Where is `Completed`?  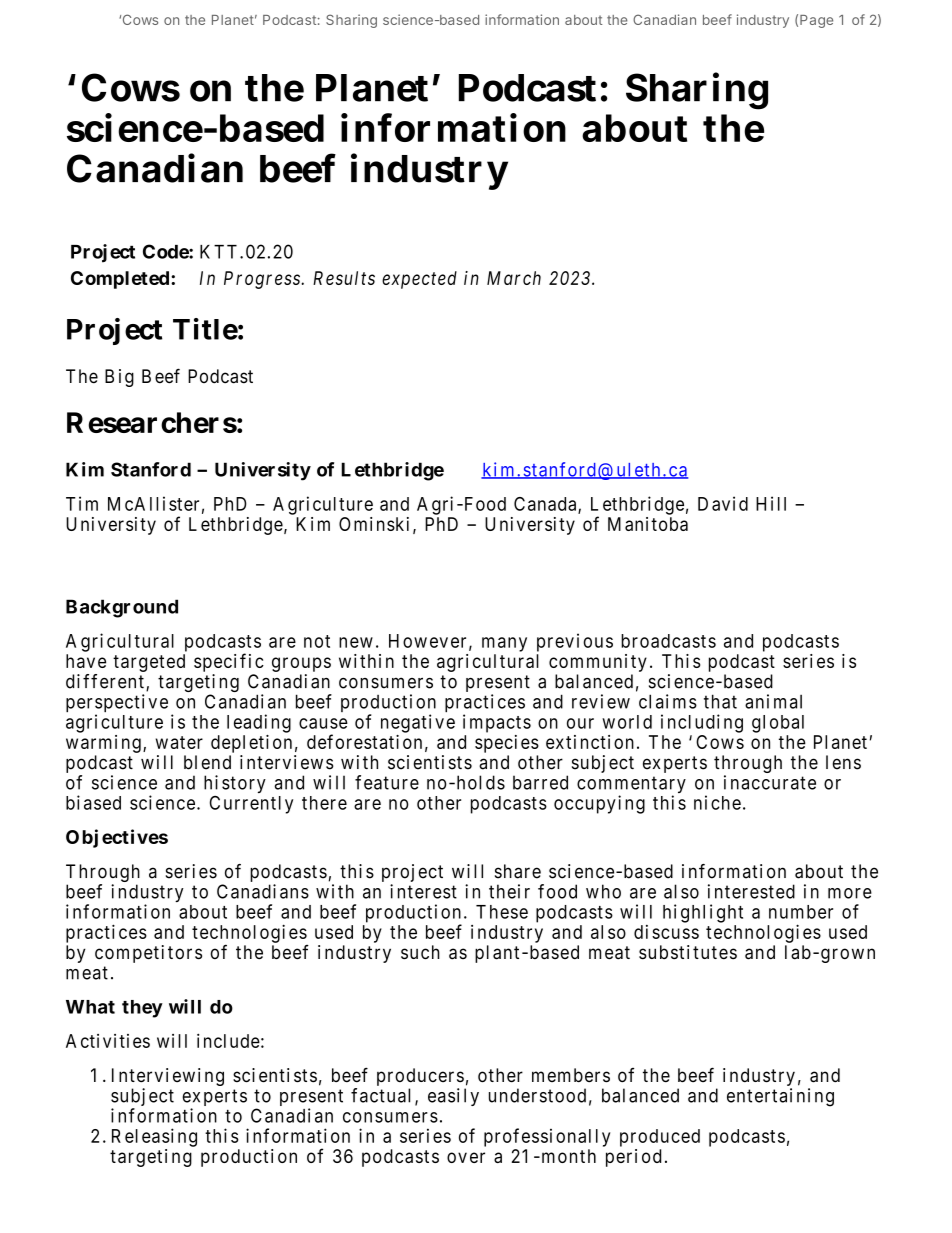
Completed is located at coordinates (120, 280).
